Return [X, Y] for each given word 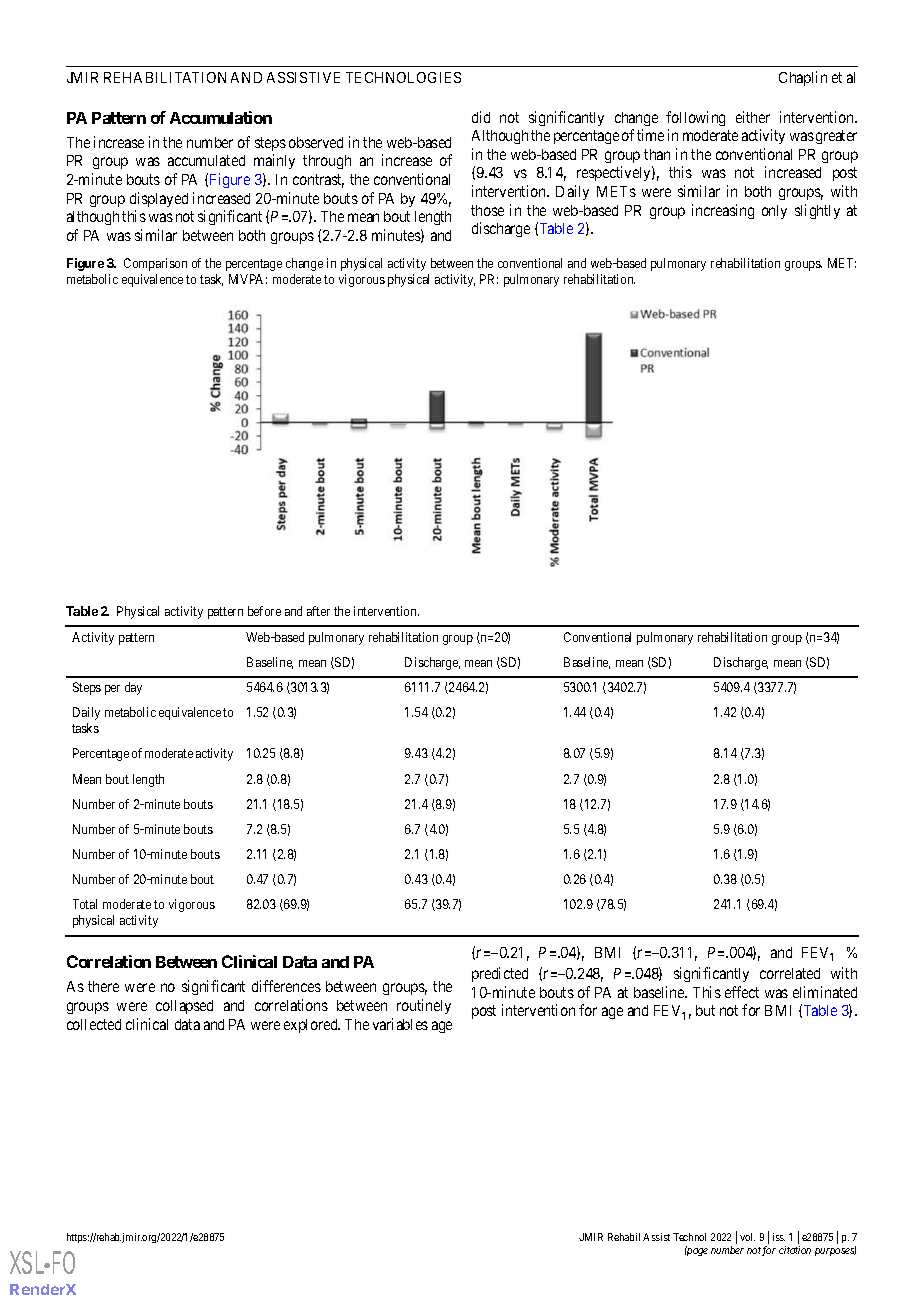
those [487, 210]
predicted [500, 974]
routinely [424, 1006]
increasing [723, 211]
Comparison [155, 264]
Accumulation [221, 117]
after [318, 611]
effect [742, 992]
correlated [790, 973]
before [264, 611]
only [774, 212]
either [753, 117]
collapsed [184, 1007]
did [481, 117]
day [133, 688]
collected [94, 1024]
